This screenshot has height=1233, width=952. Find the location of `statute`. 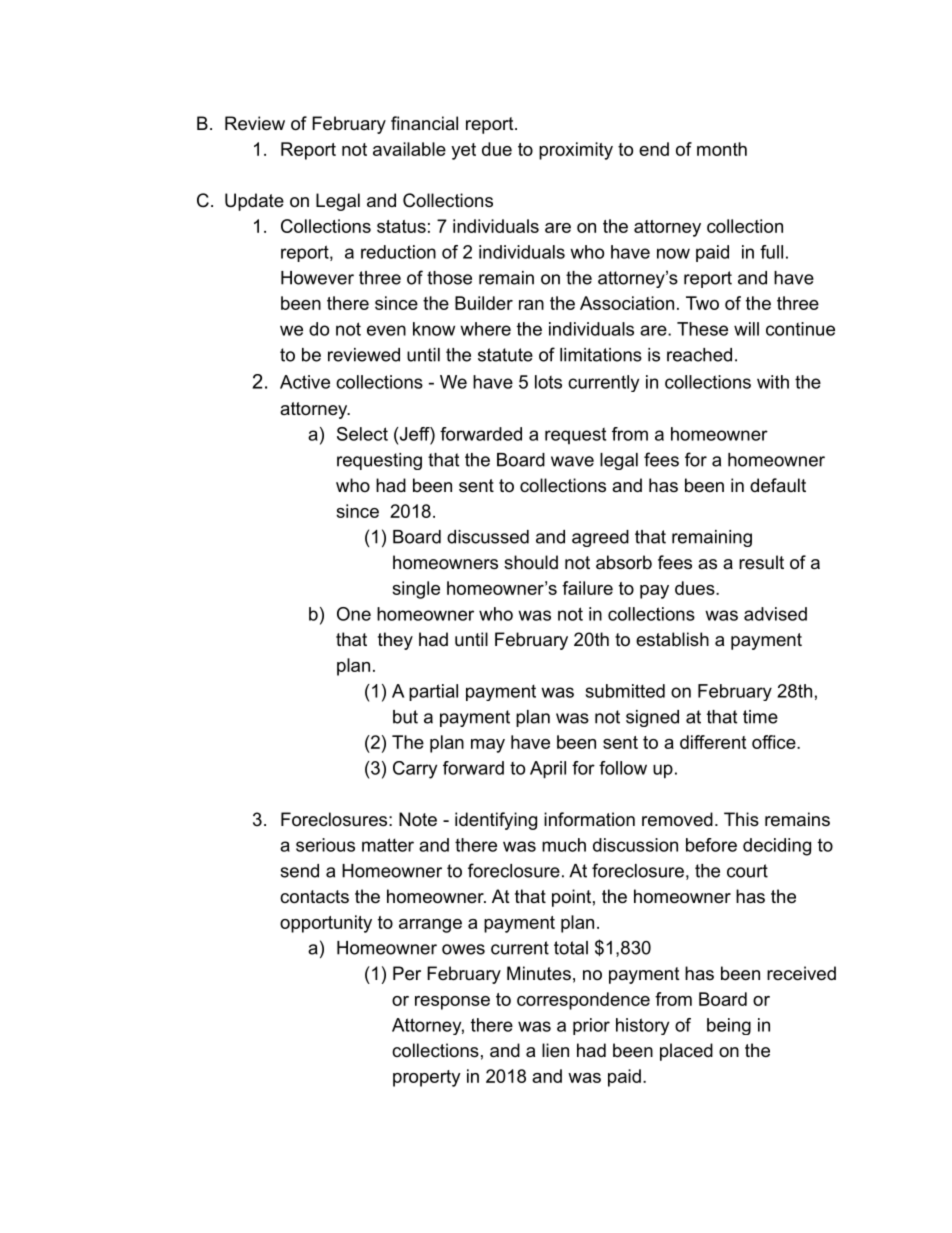

statute is located at coordinates (505, 355).
